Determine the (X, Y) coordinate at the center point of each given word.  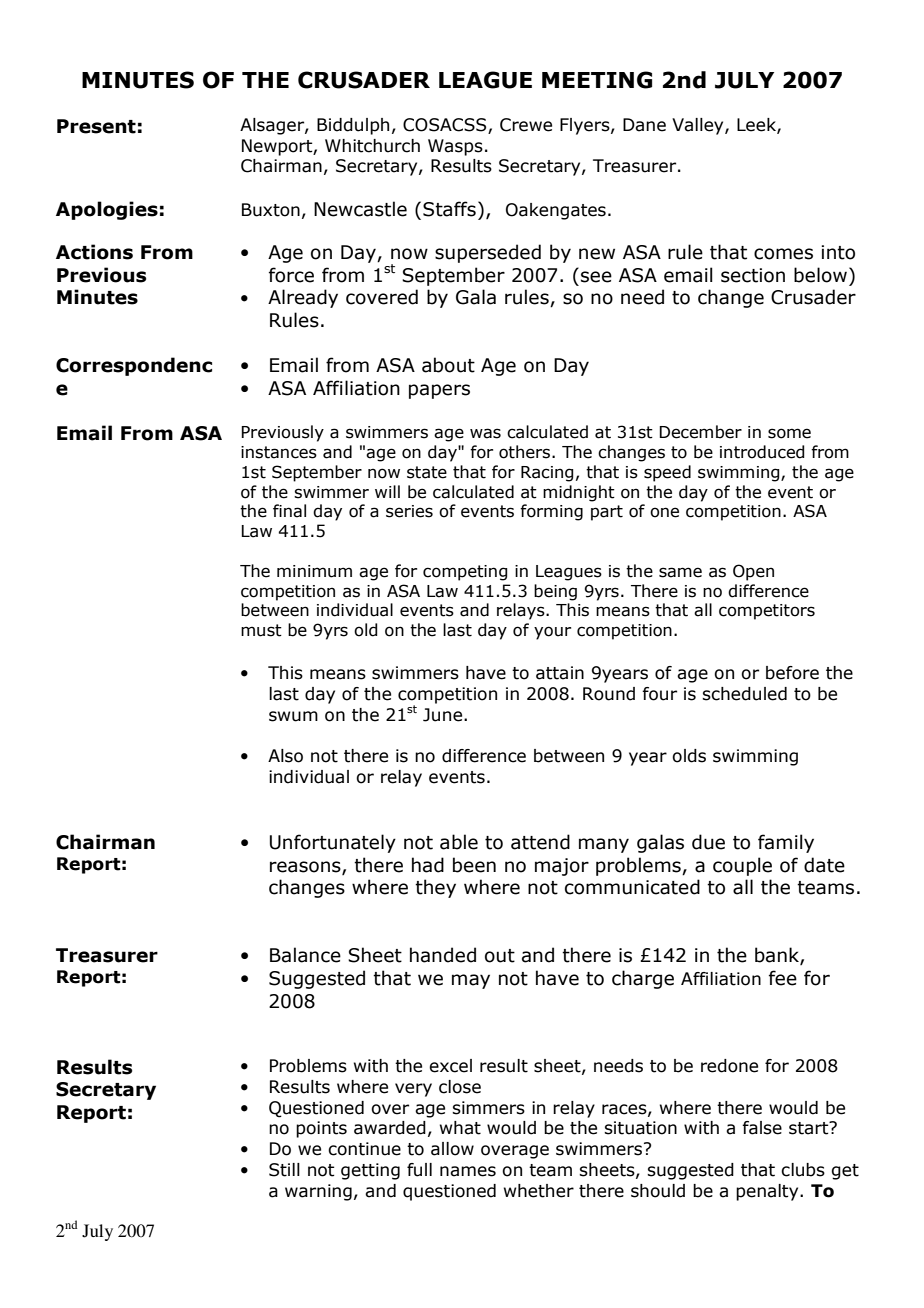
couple (742, 866)
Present (96, 126)
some (789, 433)
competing (465, 573)
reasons (306, 867)
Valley (699, 126)
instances (279, 452)
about (448, 365)
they (435, 888)
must (261, 630)
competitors (767, 612)
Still (284, 1170)
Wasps (455, 147)
